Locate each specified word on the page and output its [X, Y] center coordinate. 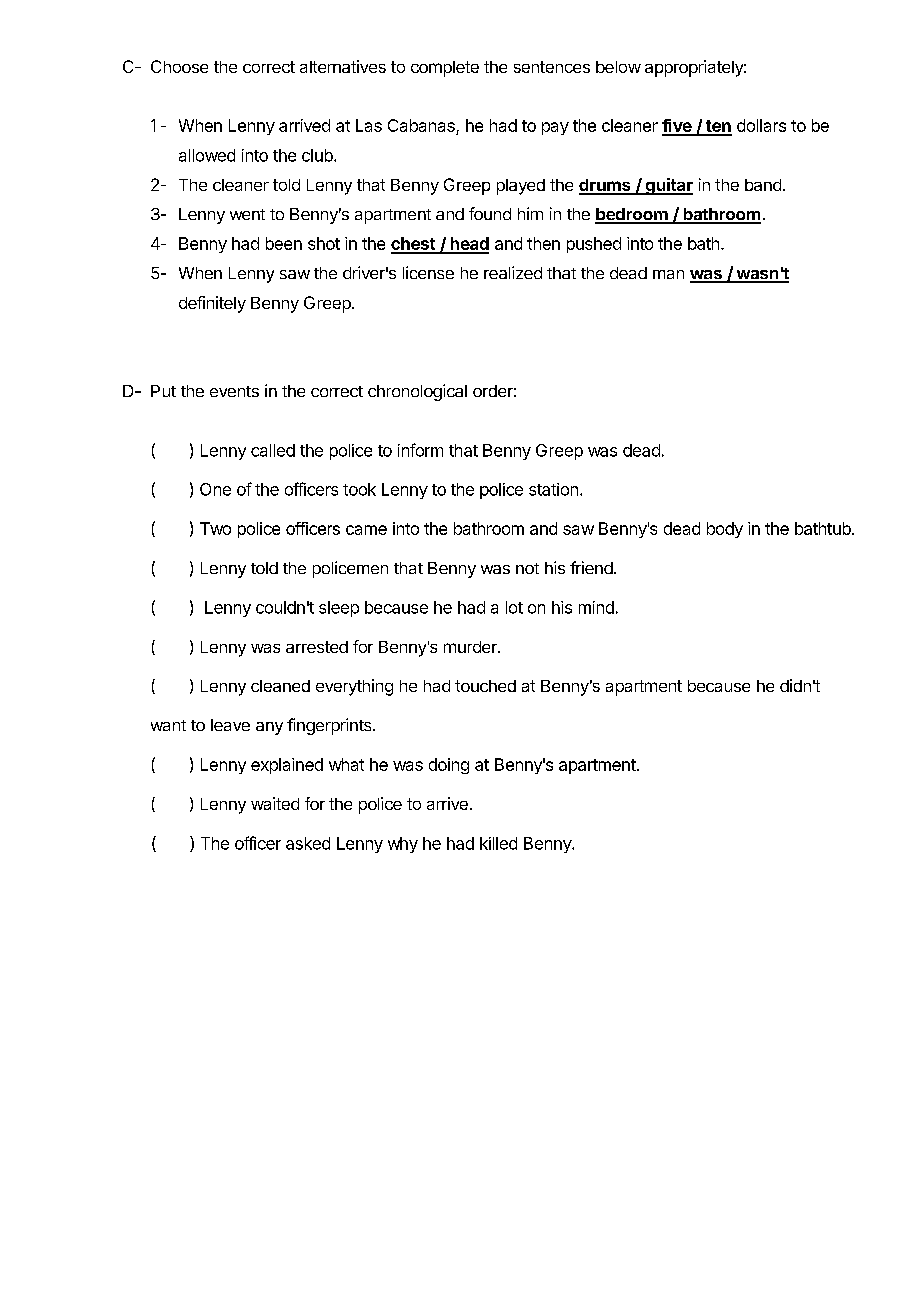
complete [445, 69]
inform [420, 450]
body [725, 530]
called [273, 450]
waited [275, 803]
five [677, 127]
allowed [207, 155]
